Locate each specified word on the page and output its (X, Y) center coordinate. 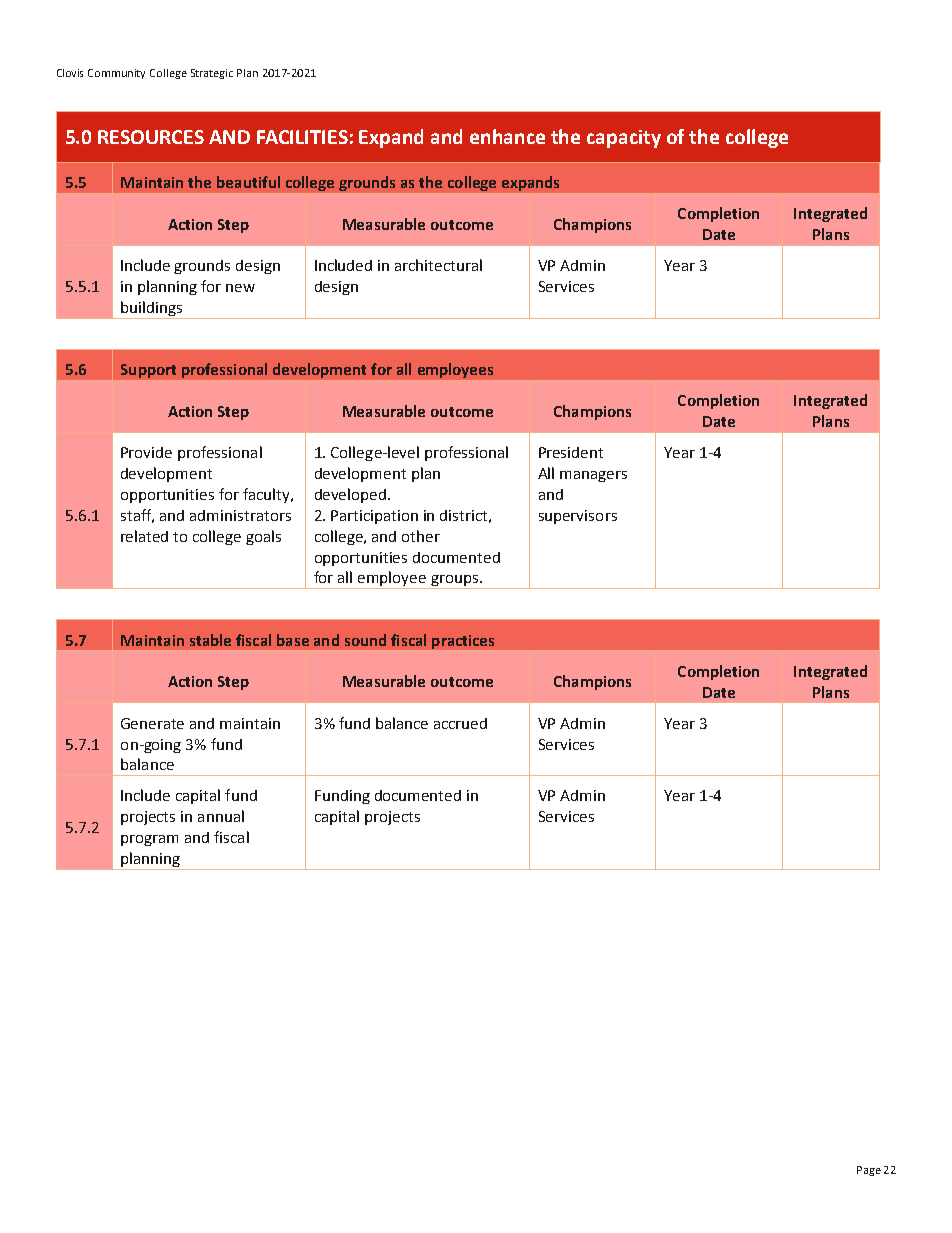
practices (463, 642)
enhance (507, 136)
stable (210, 640)
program (149, 840)
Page (869, 1171)
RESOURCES (151, 137)
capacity (624, 139)
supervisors (578, 517)
